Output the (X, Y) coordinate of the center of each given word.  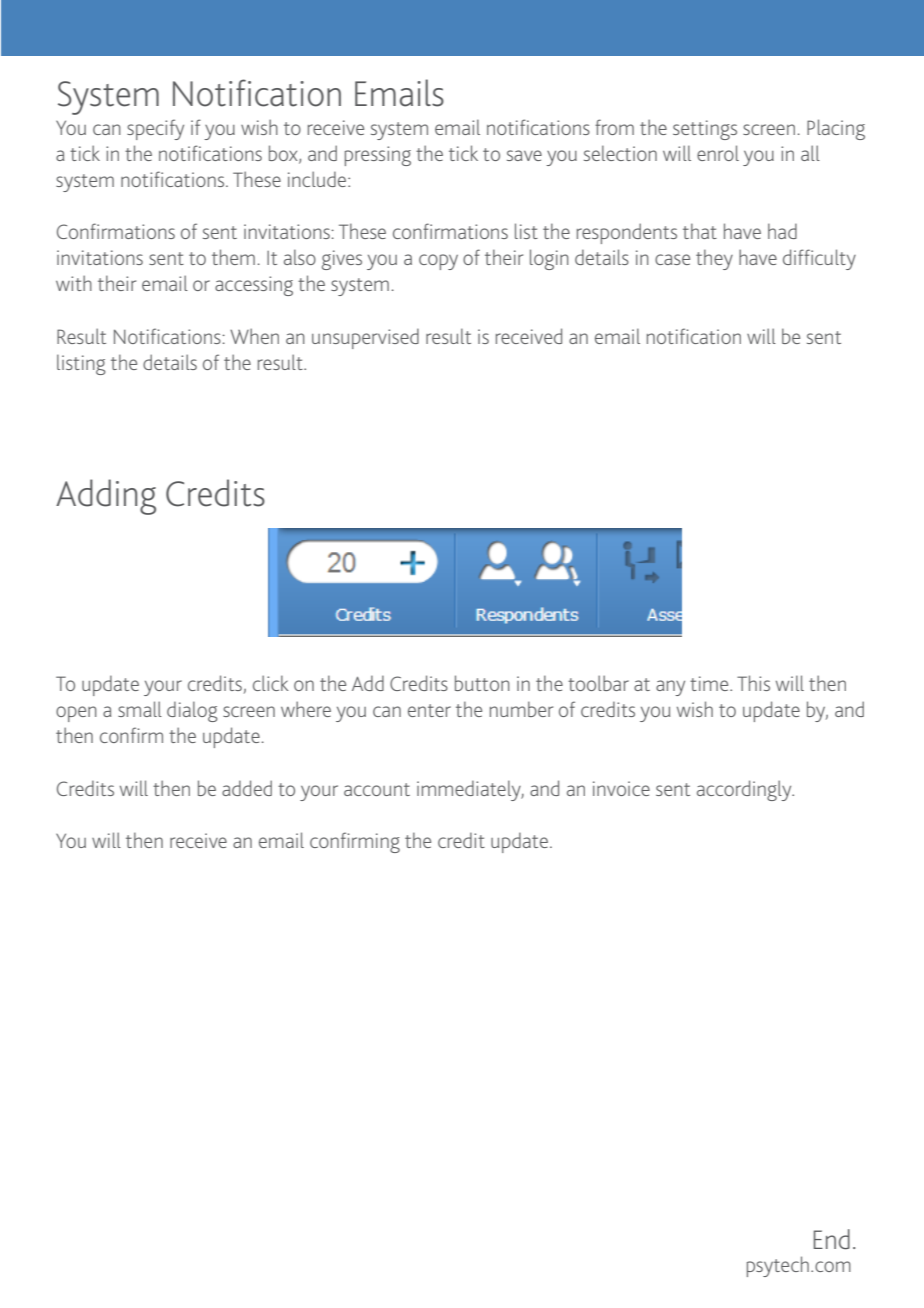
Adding (106, 497)
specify (155, 129)
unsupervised (365, 338)
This (753, 683)
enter (429, 710)
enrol (718, 153)
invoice (621, 788)
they (714, 259)
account (377, 789)
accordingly (745, 790)
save (524, 155)
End (832, 1239)
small (140, 709)
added (247, 788)
